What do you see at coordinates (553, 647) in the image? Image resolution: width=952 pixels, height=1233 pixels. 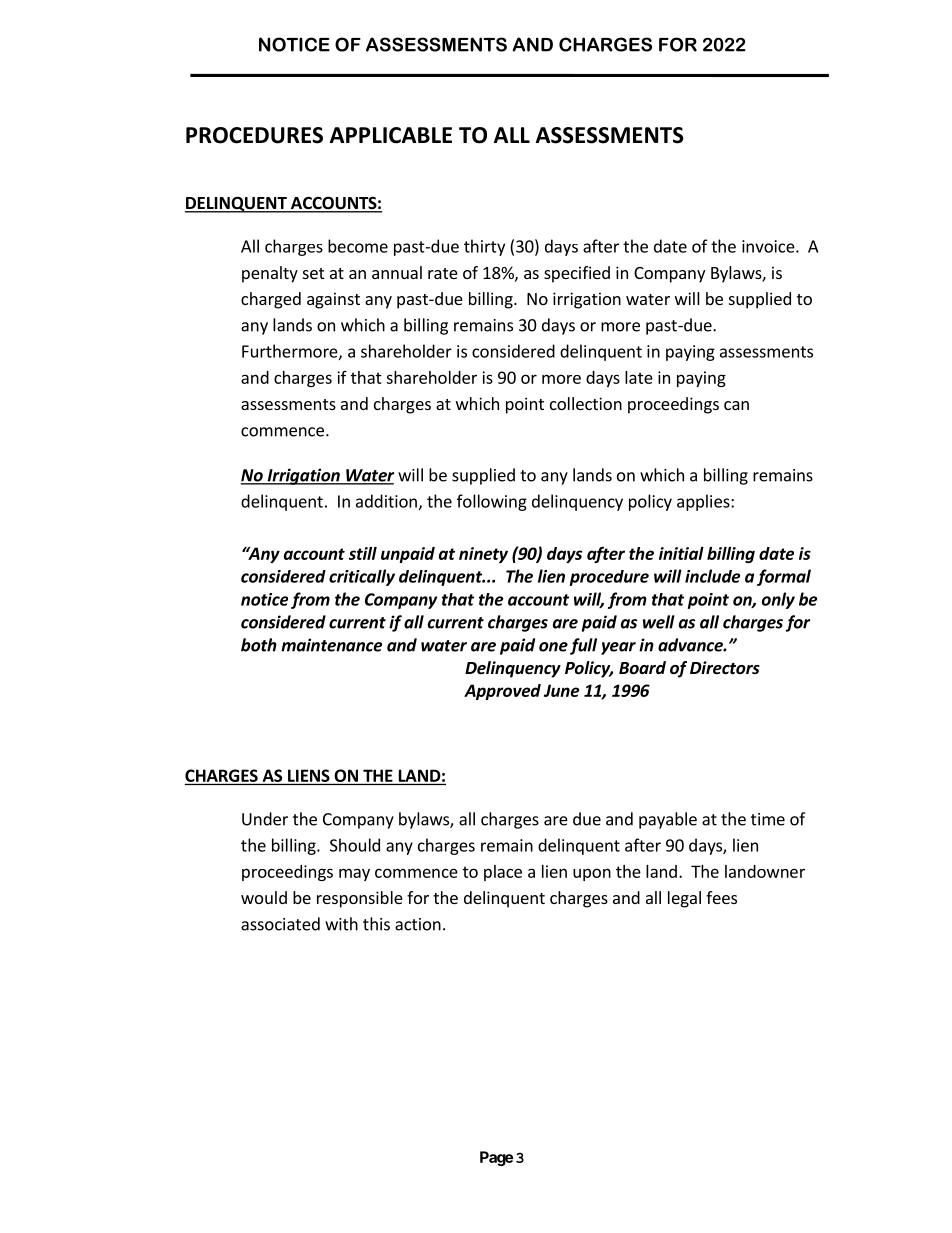 I see `one` at bounding box center [553, 647].
